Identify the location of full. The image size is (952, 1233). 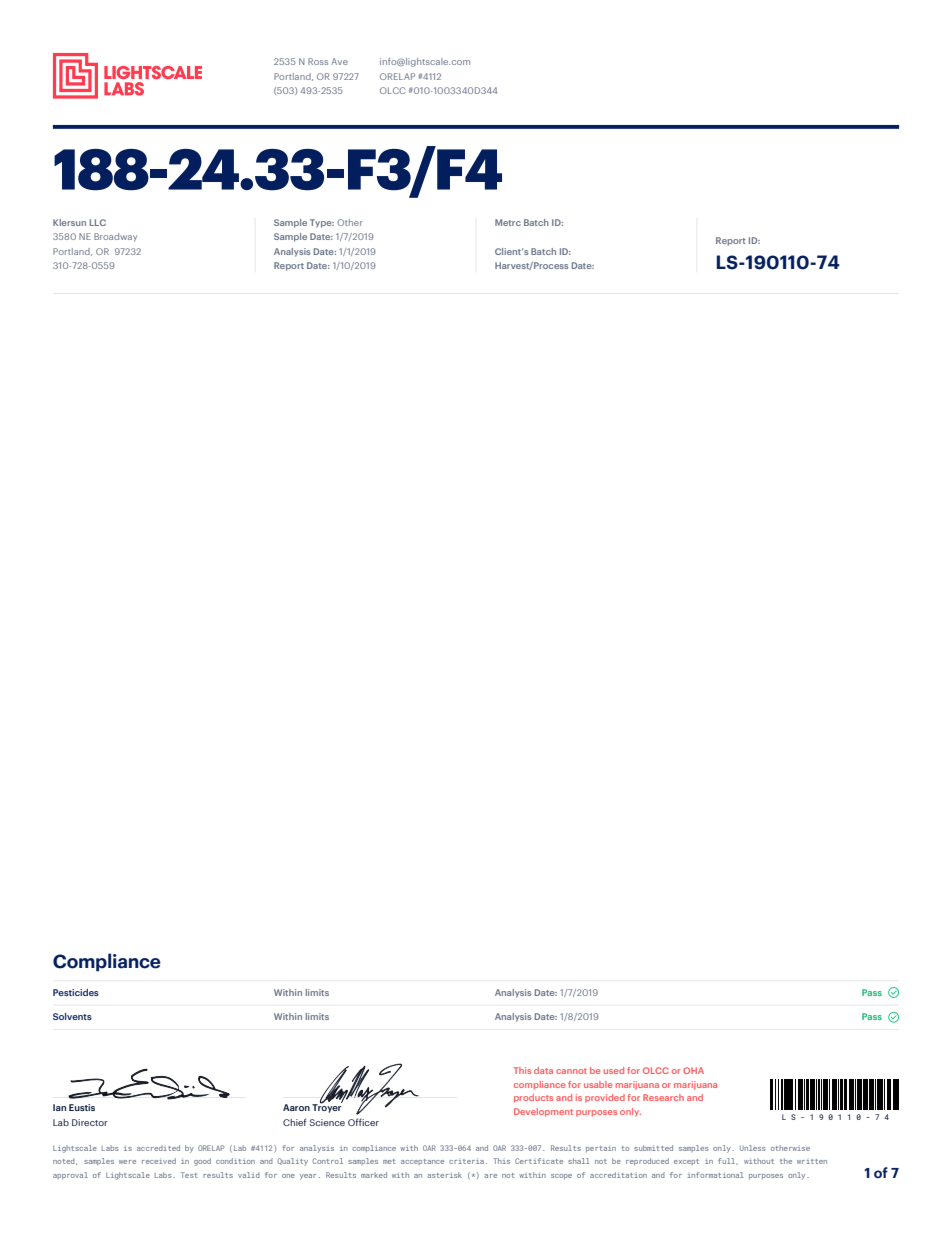
(728, 1161).
